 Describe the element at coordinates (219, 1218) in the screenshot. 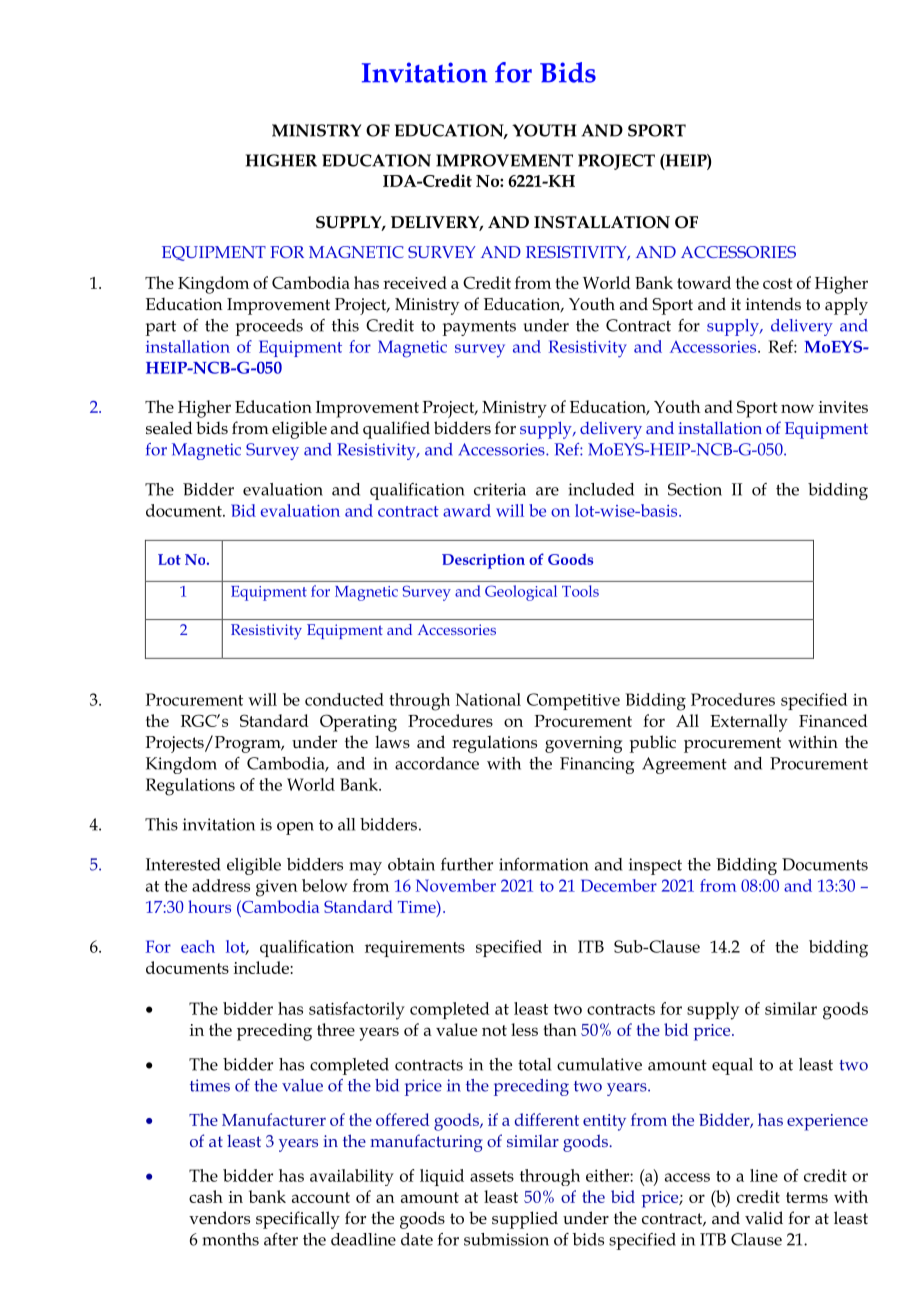

I see `vendors` at that location.
